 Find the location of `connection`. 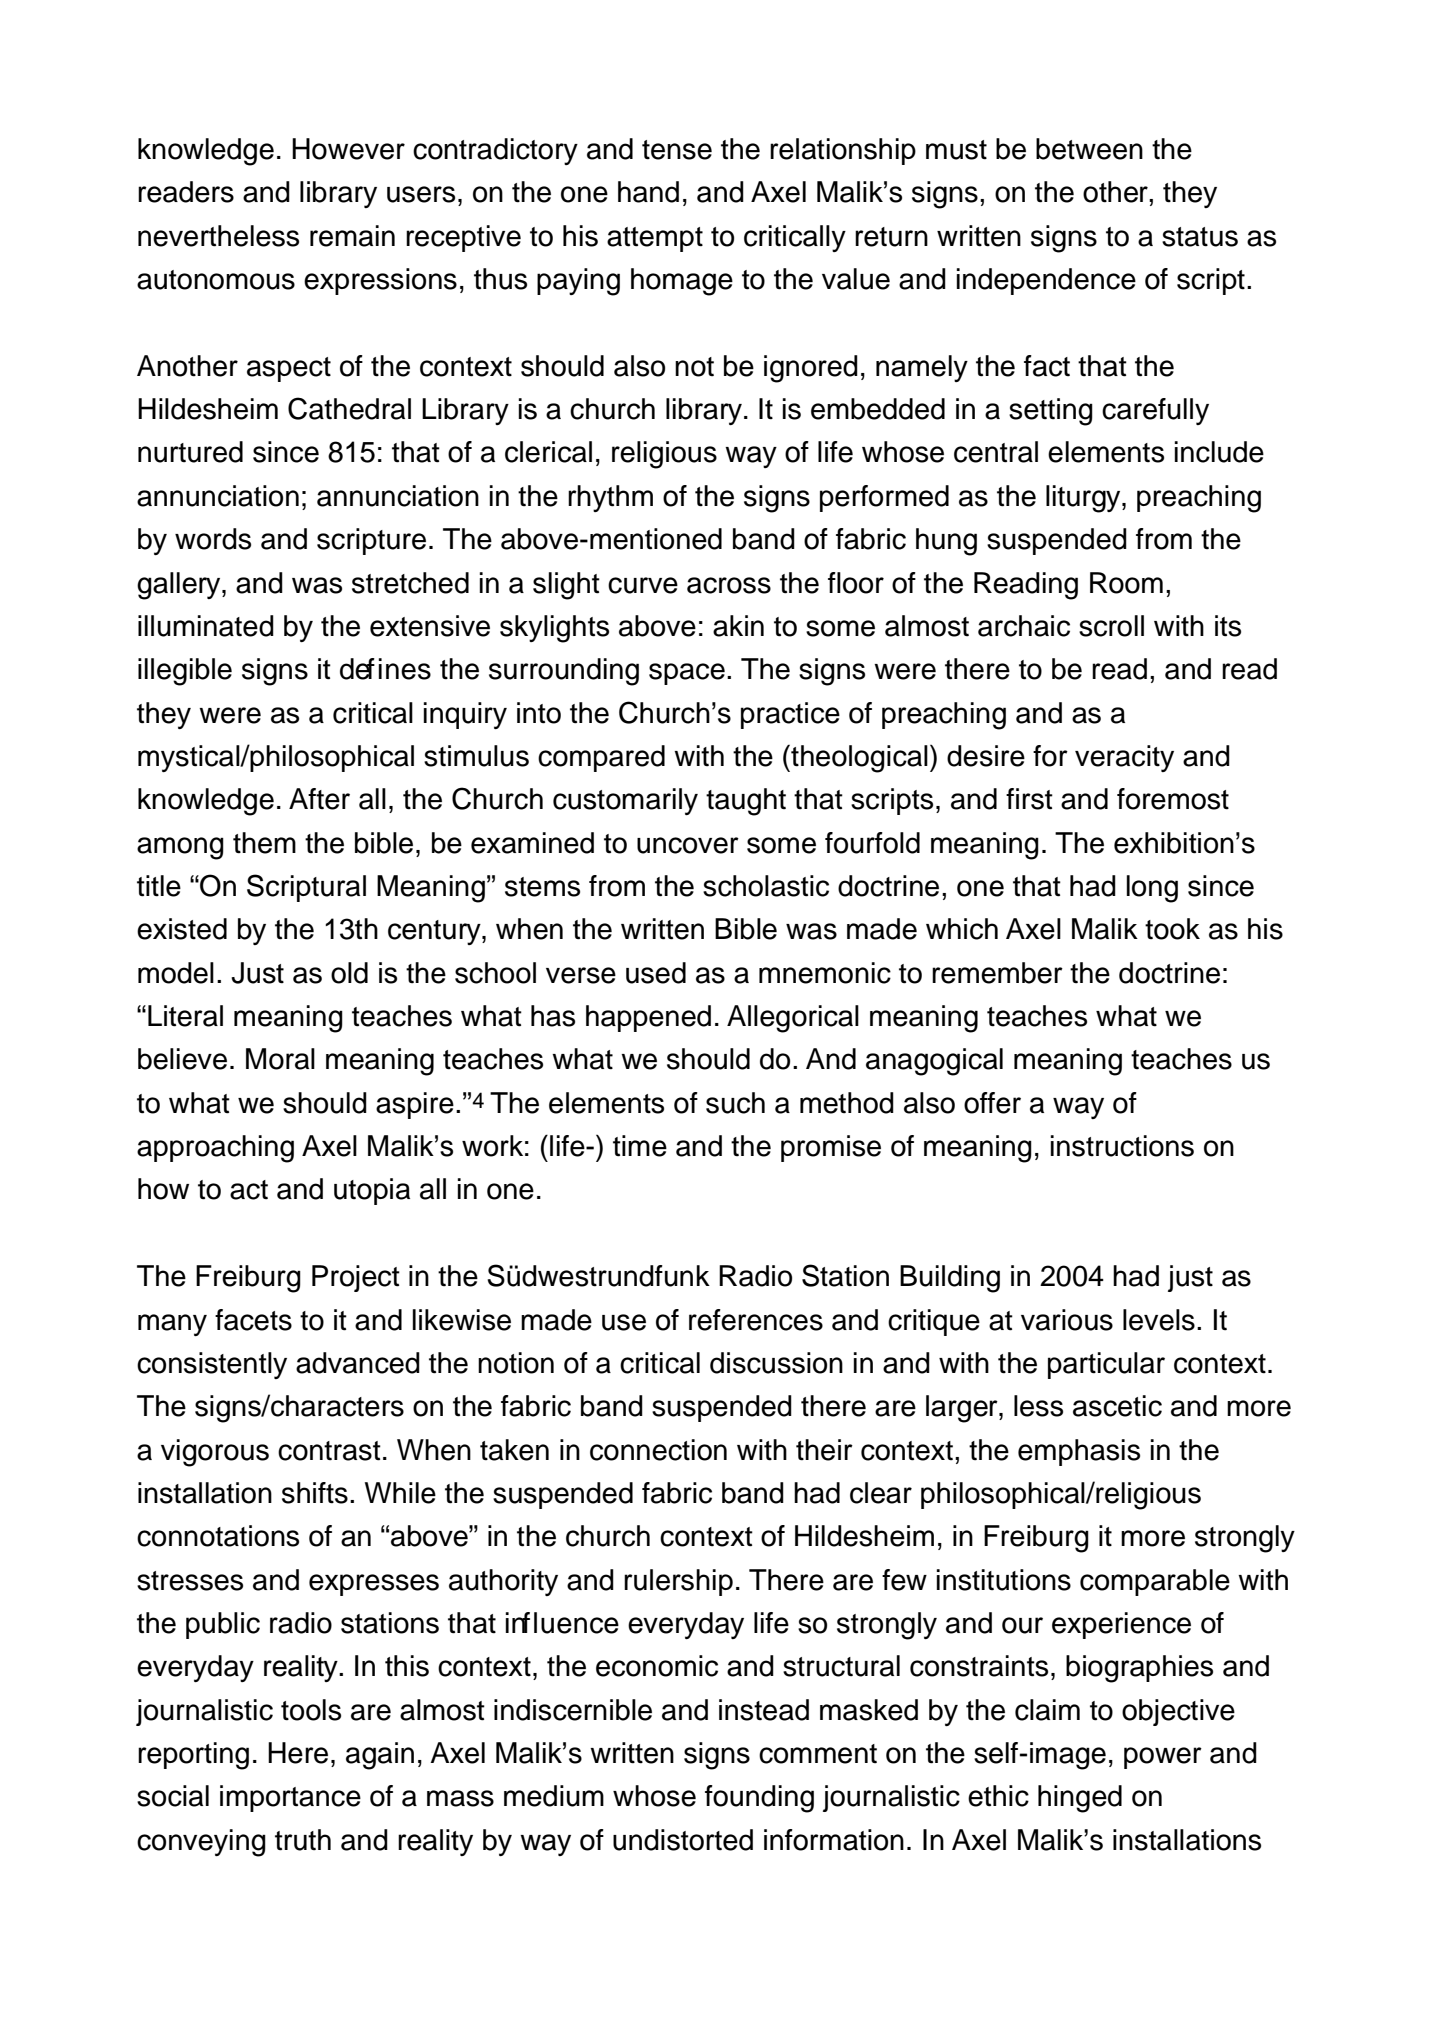

connection is located at coordinates (658, 1450).
